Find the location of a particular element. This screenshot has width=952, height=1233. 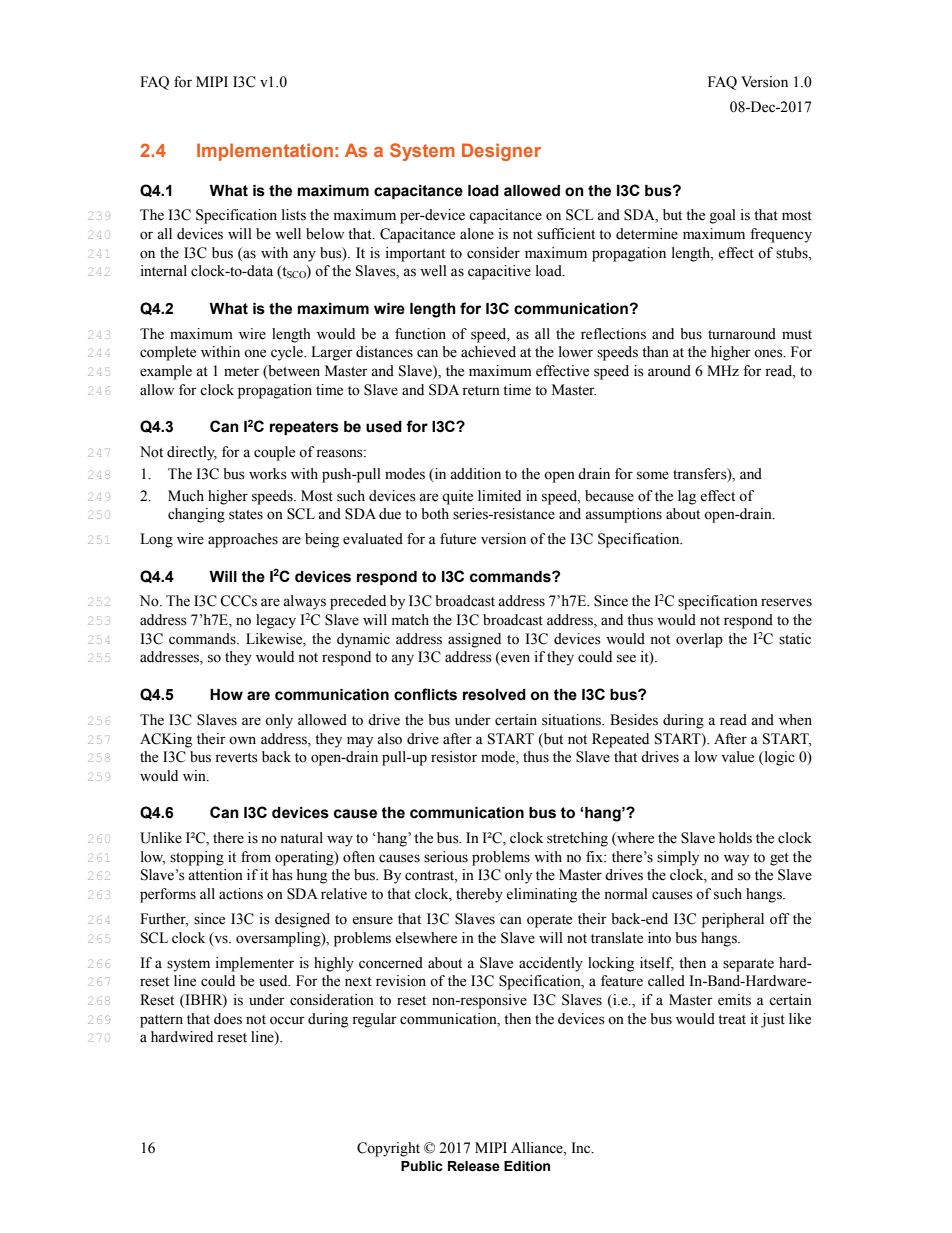

assigned is located at coordinates (474, 640).
